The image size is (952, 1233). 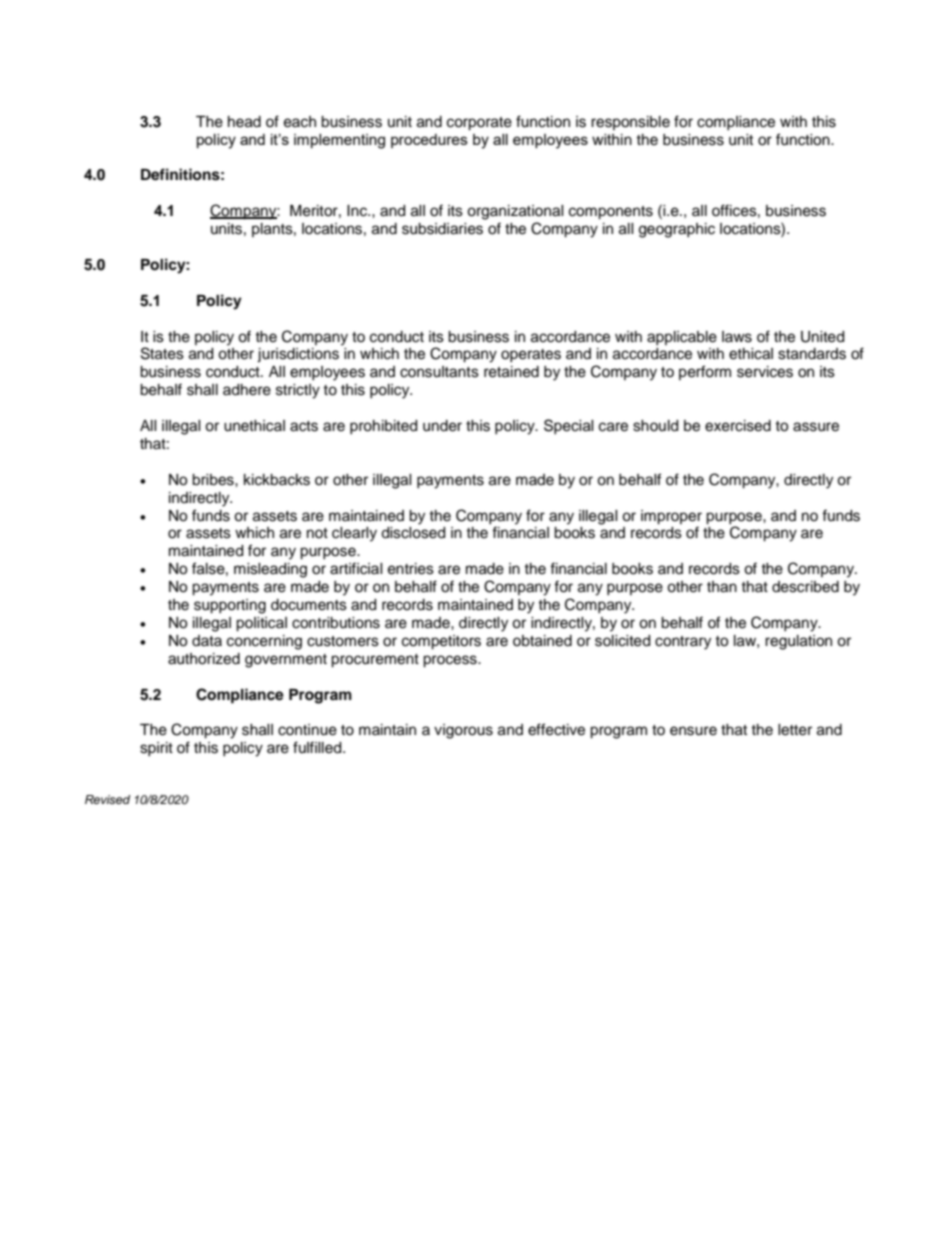 I want to click on under, so click(x=442, y=426).
